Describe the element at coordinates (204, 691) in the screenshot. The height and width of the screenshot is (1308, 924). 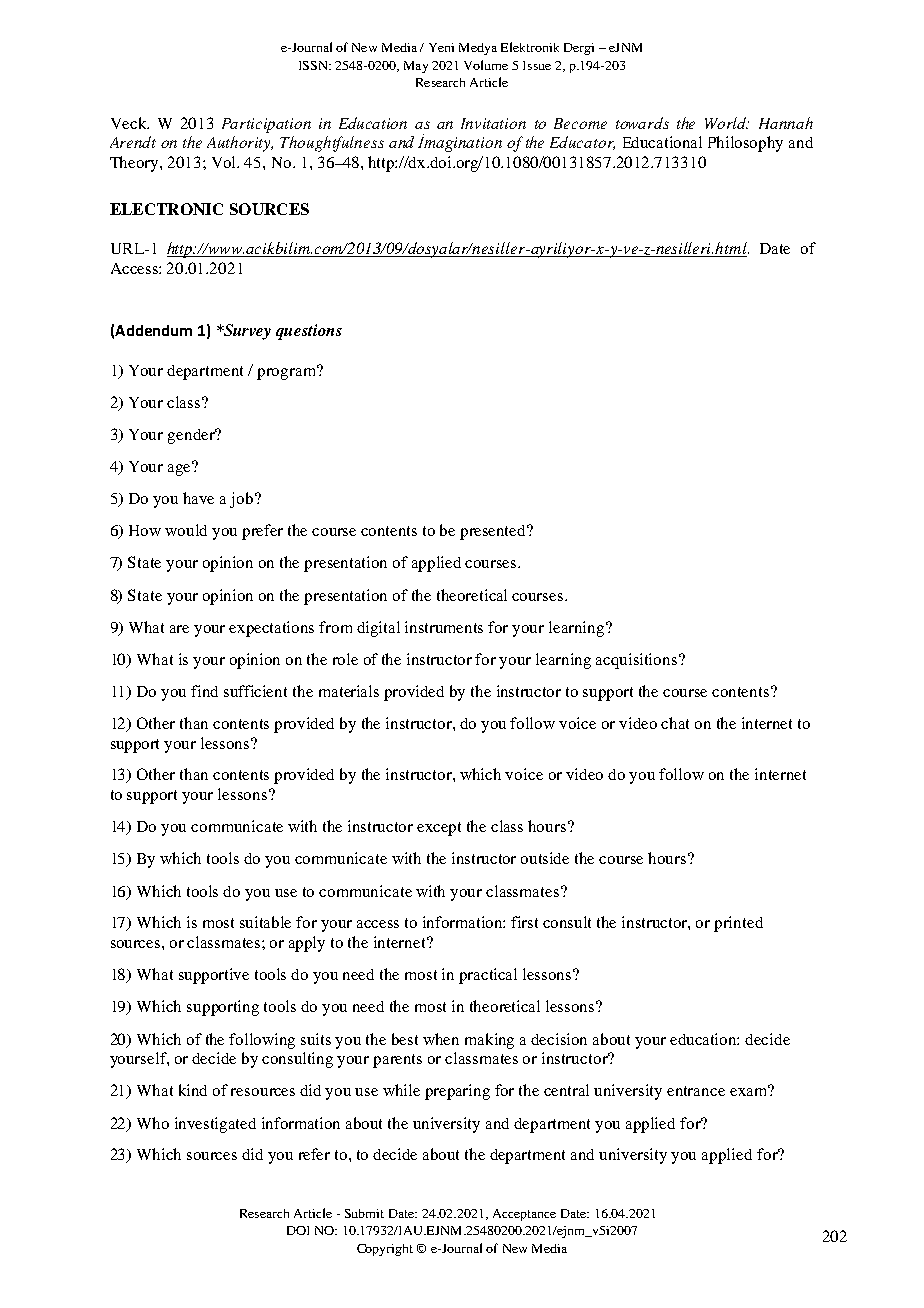
I see `find` at that location.
